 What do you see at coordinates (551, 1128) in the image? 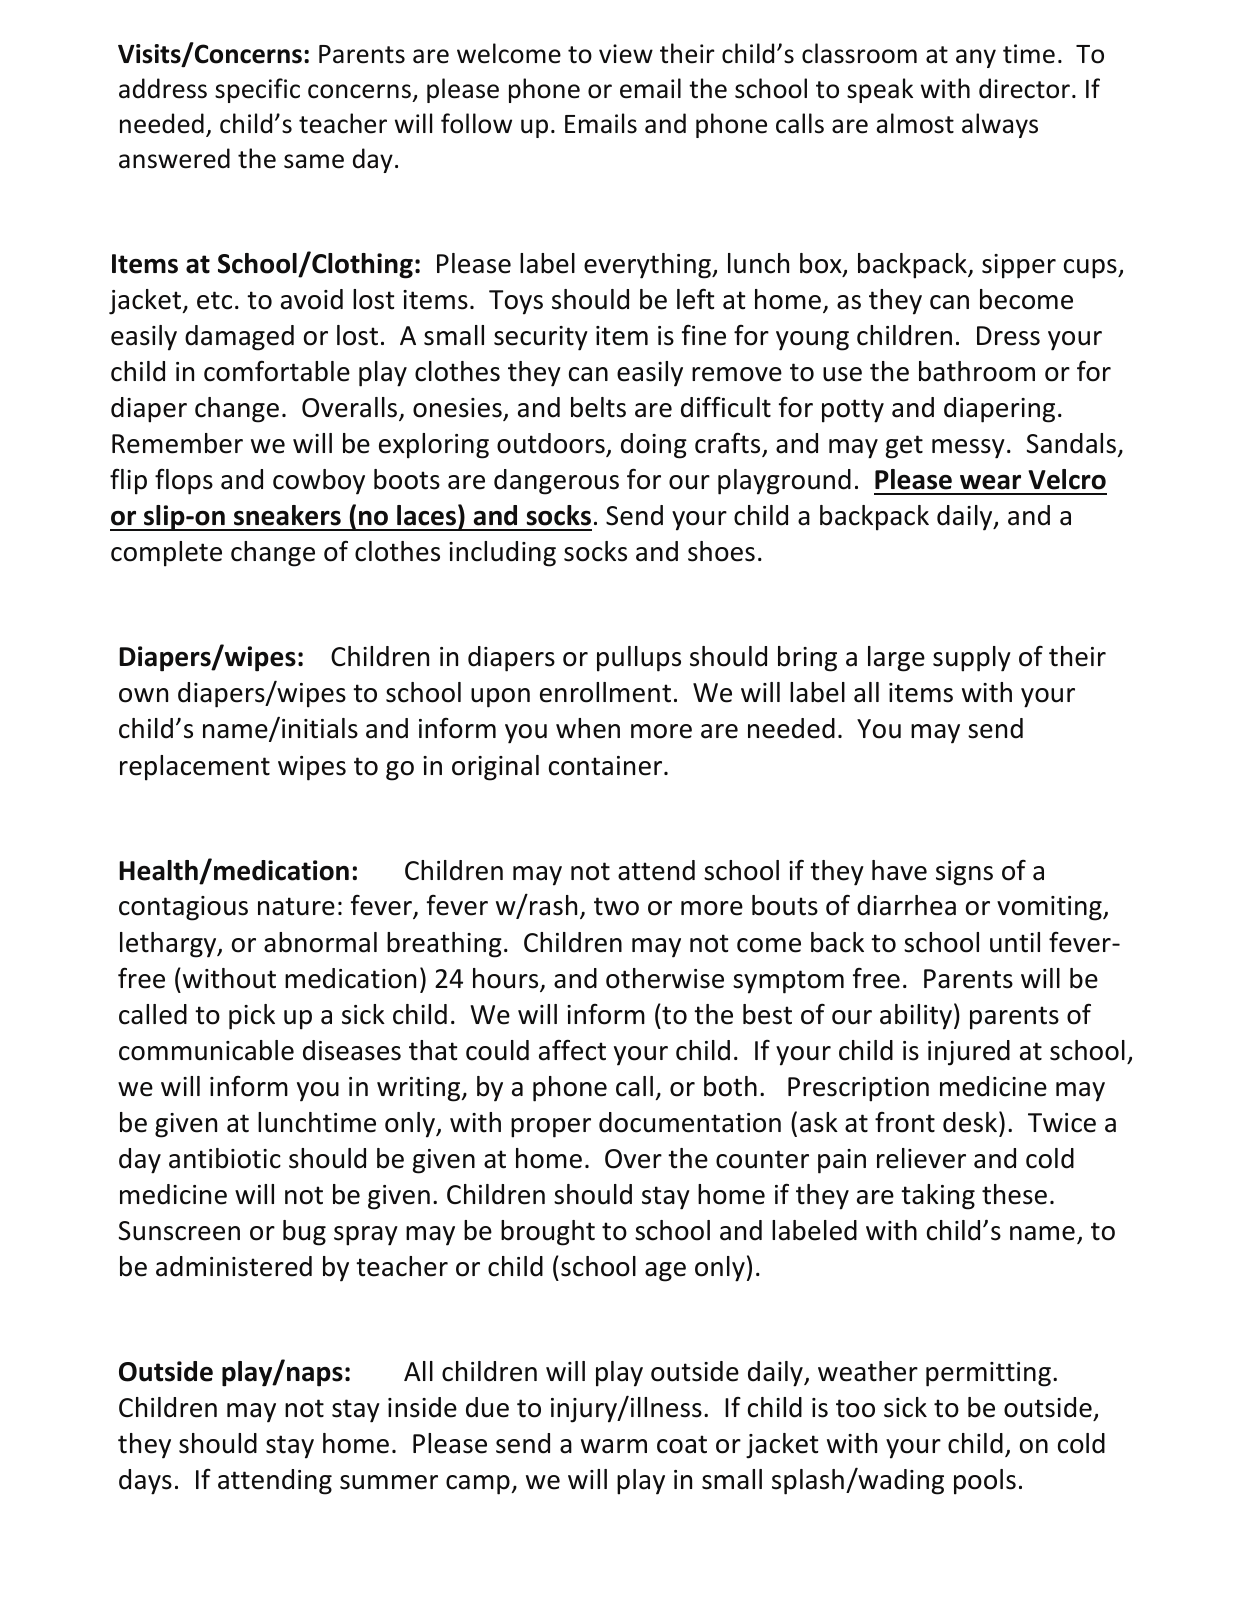
I see `proper` at bounding box center [551, 1128].
